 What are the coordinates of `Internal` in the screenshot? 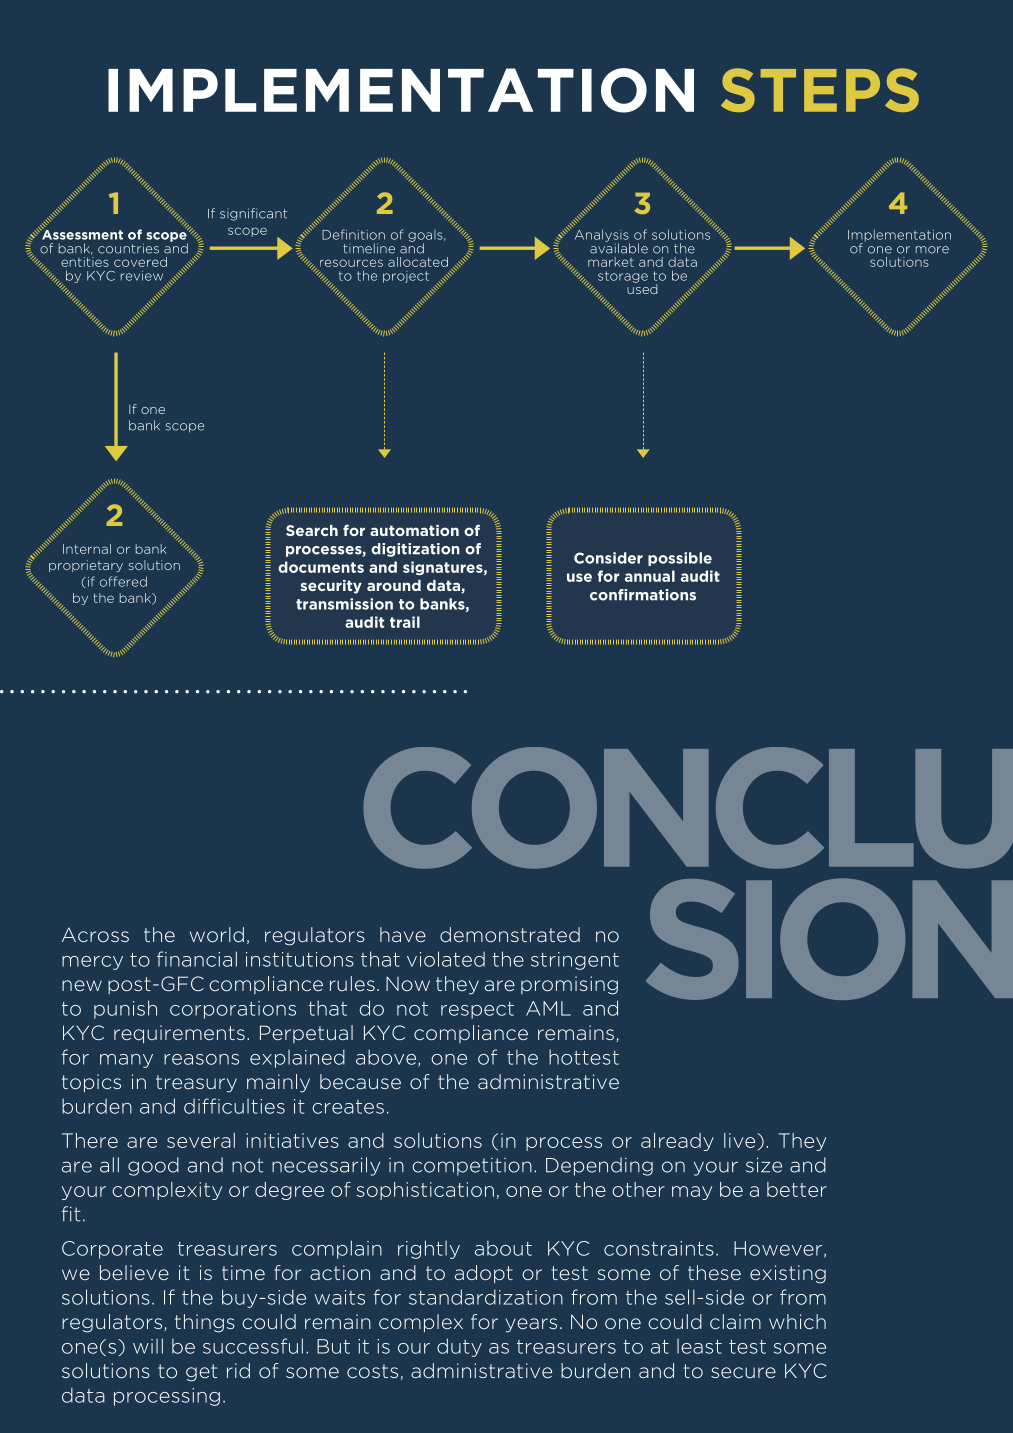 It's located at (87, 549).
